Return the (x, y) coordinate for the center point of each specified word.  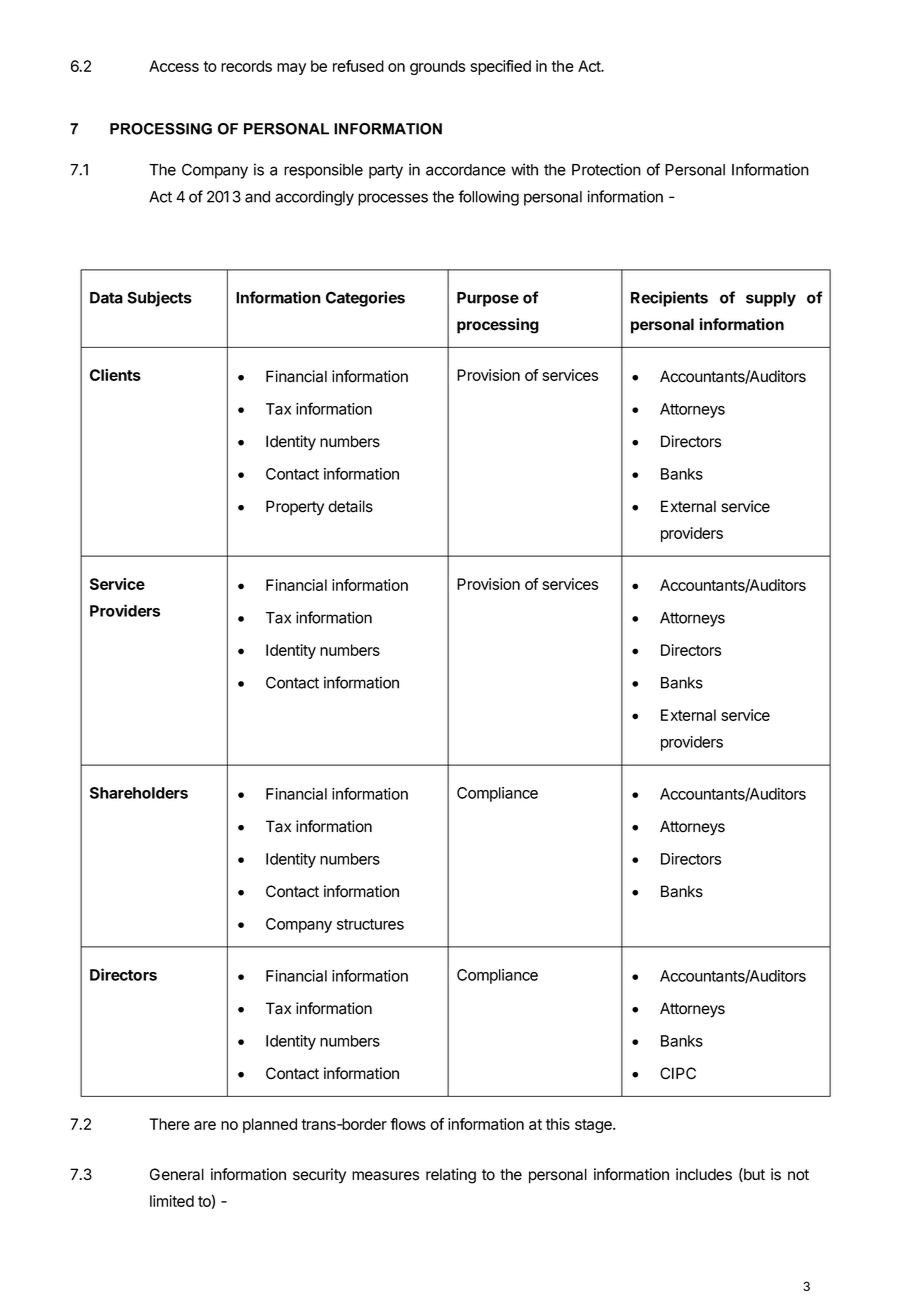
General (177, 1174)
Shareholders (139, 793)
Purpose (488, 299)
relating (451, 1176)
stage (594, 1126)
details (350, 506)
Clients (115, 375)
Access (174, 66)
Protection (606, 169)
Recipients (669, 299)
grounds (437, 67)
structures (370, 924)
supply (771, 299)
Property (295, 508)
